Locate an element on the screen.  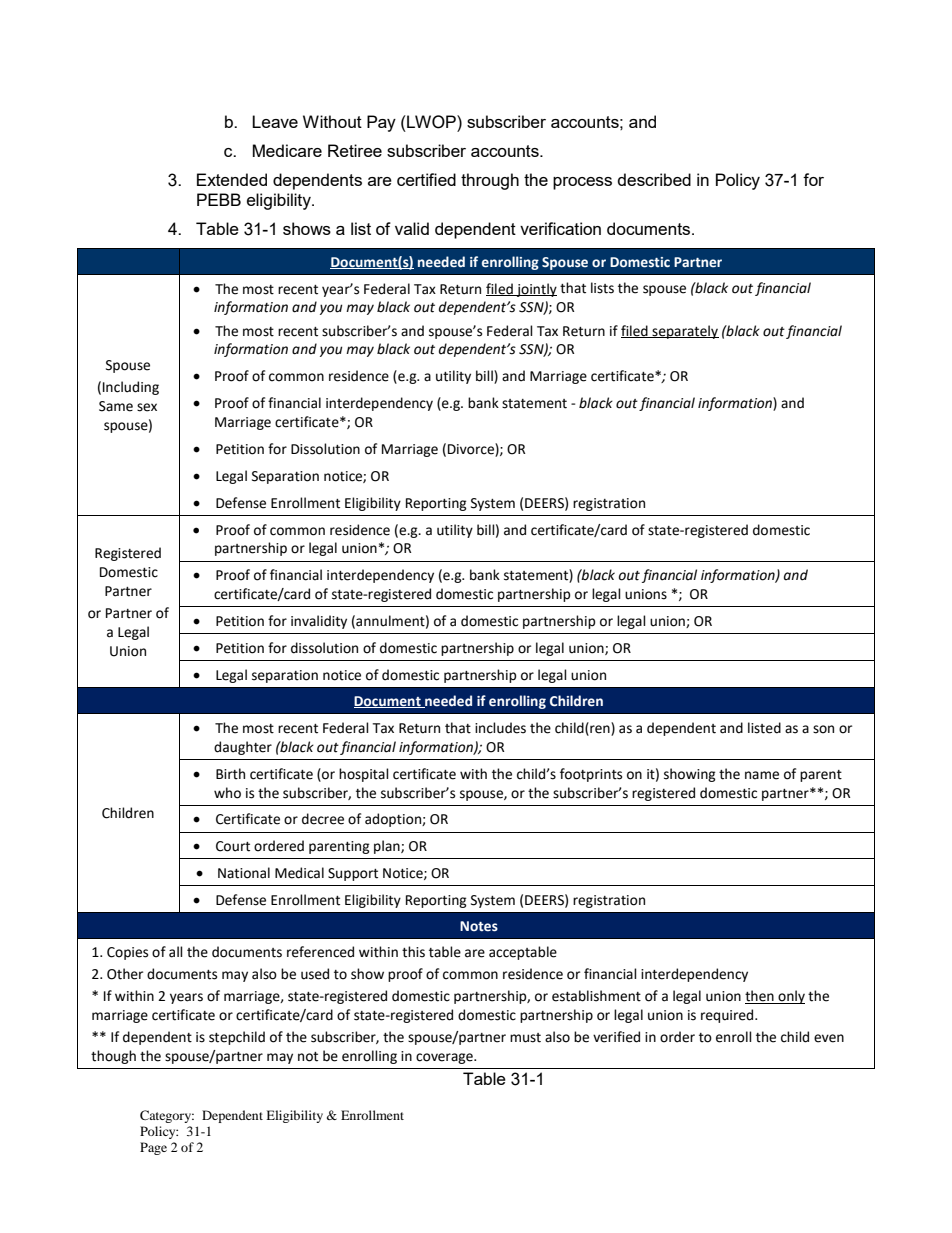
Extended is located at coordinates (232, 179).
